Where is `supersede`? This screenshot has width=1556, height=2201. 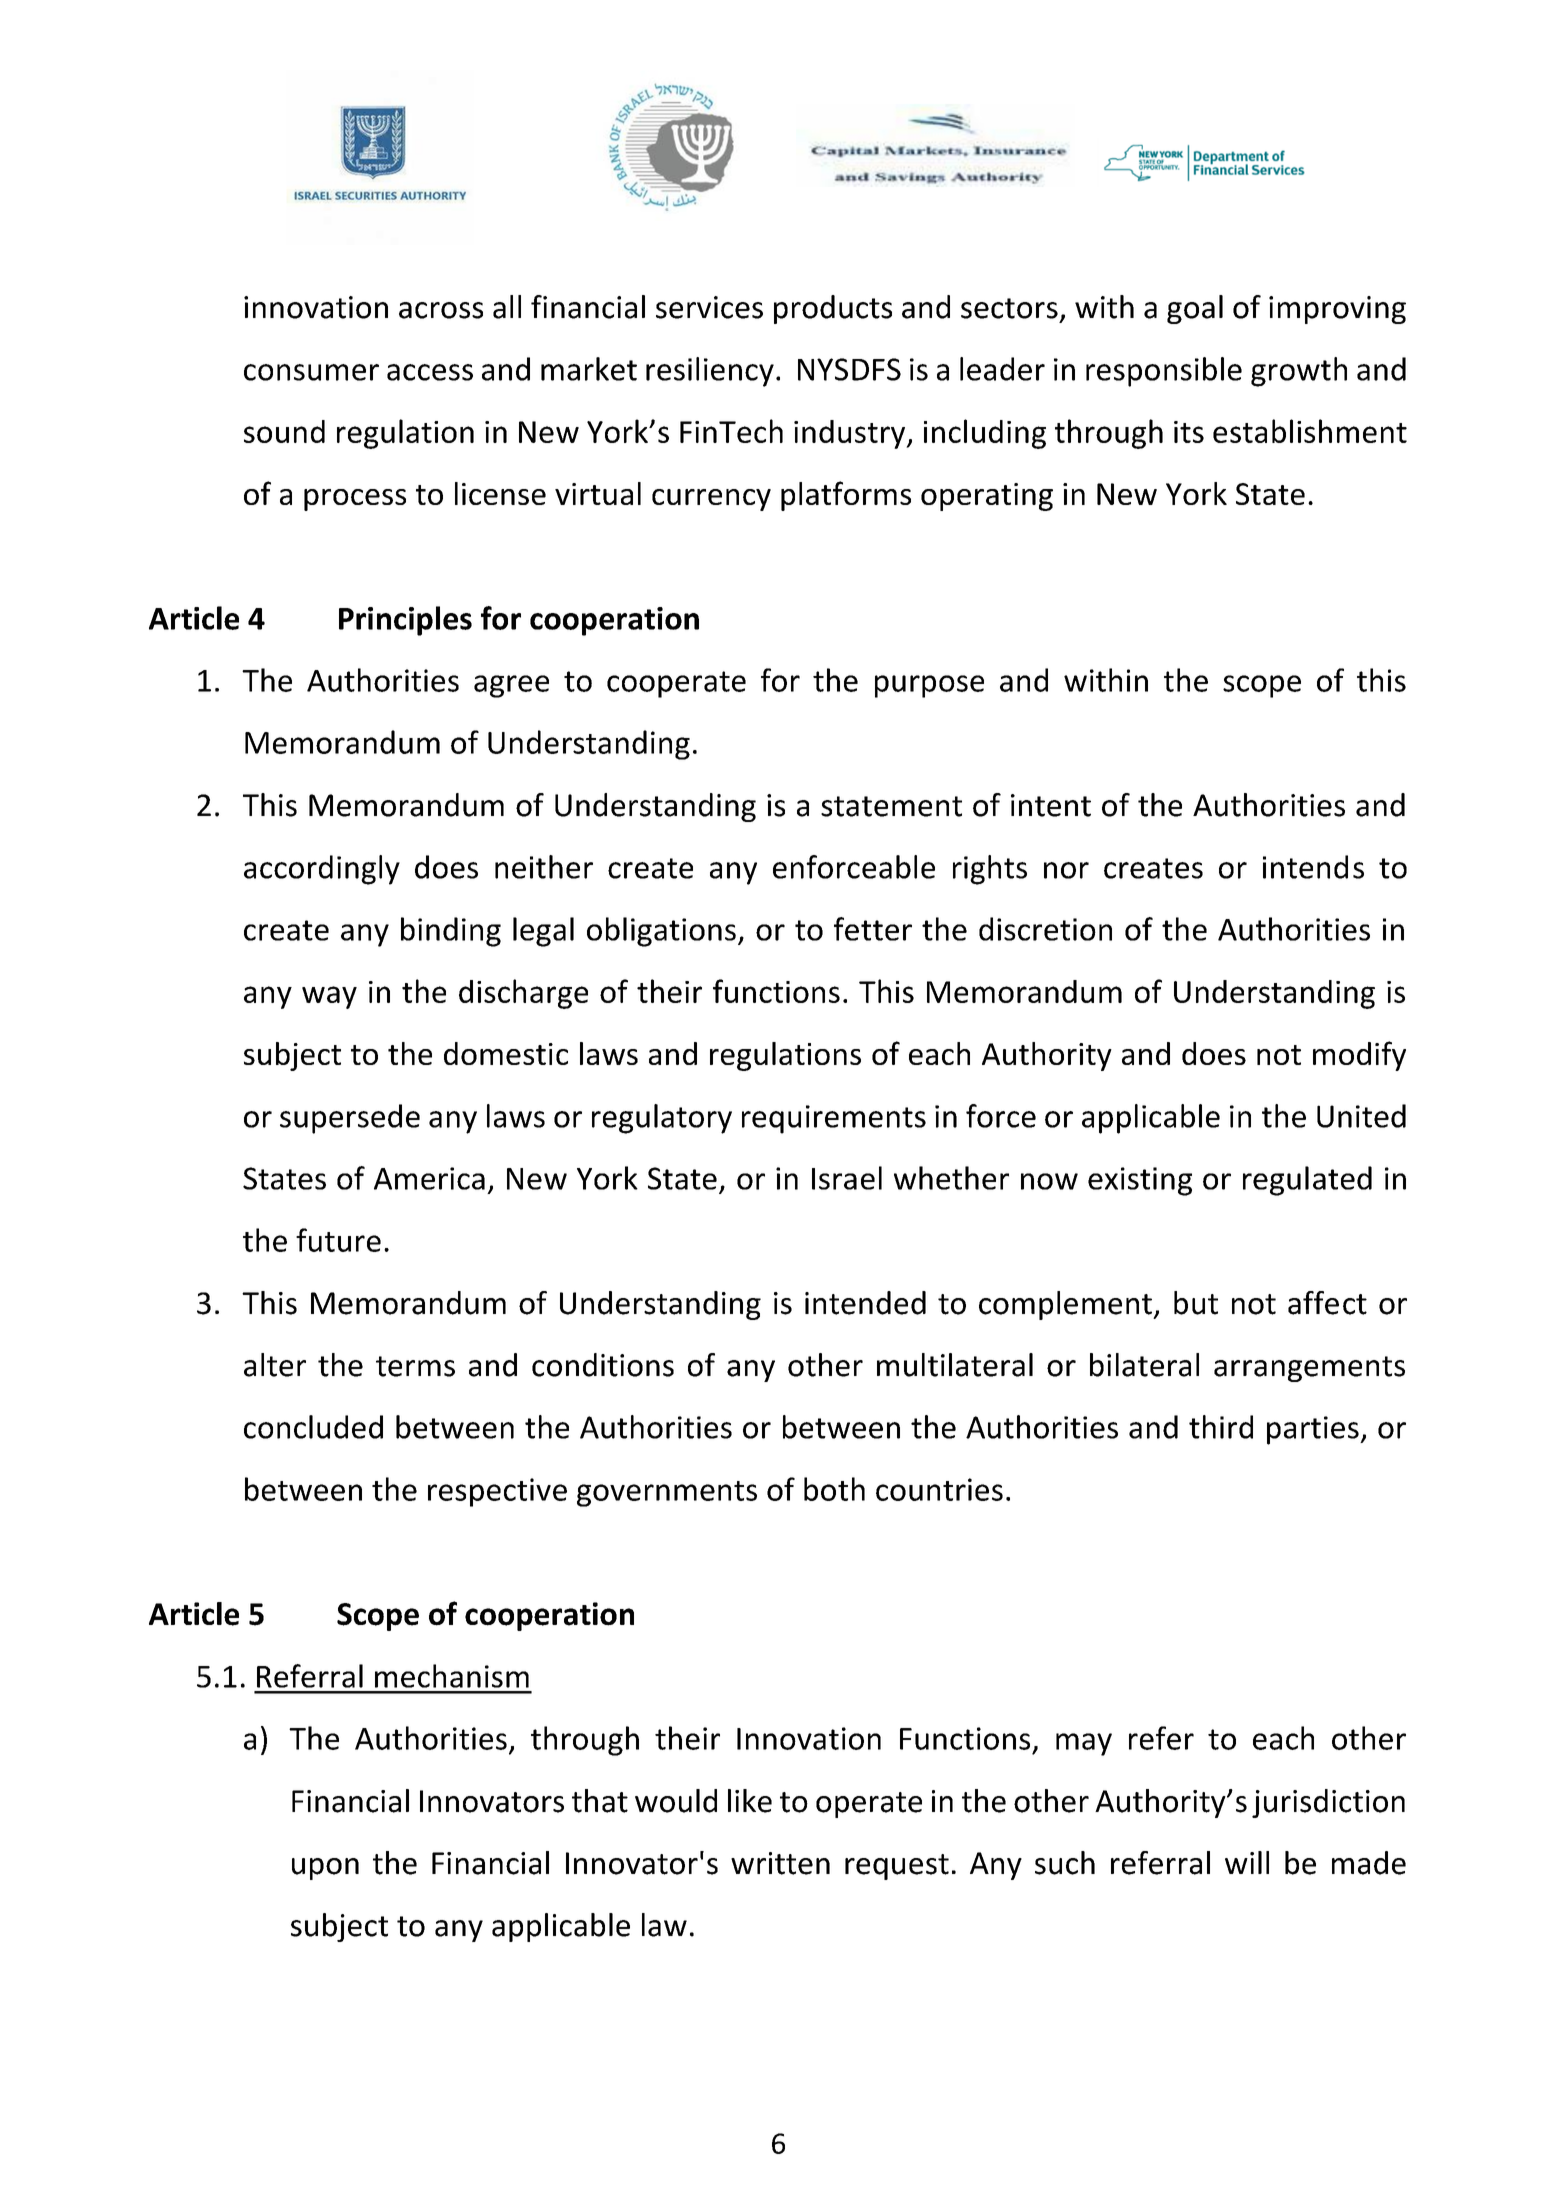
supersede is located at coordinates (350, 1119).
